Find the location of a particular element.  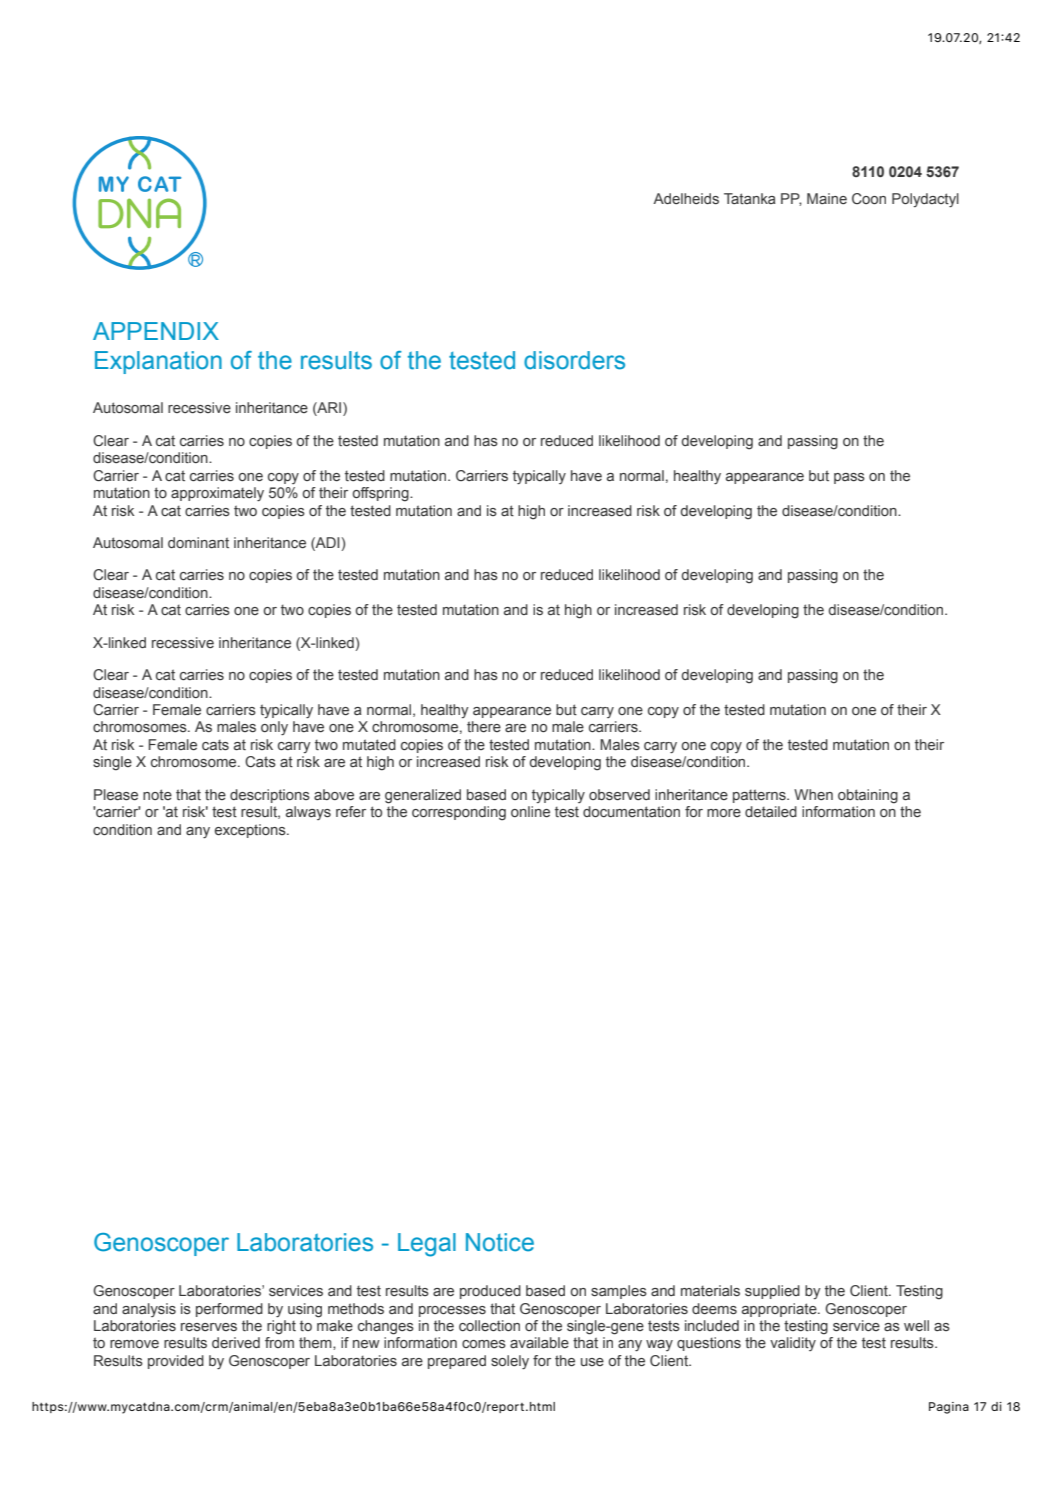

online is located at coordinates (530, 812).
